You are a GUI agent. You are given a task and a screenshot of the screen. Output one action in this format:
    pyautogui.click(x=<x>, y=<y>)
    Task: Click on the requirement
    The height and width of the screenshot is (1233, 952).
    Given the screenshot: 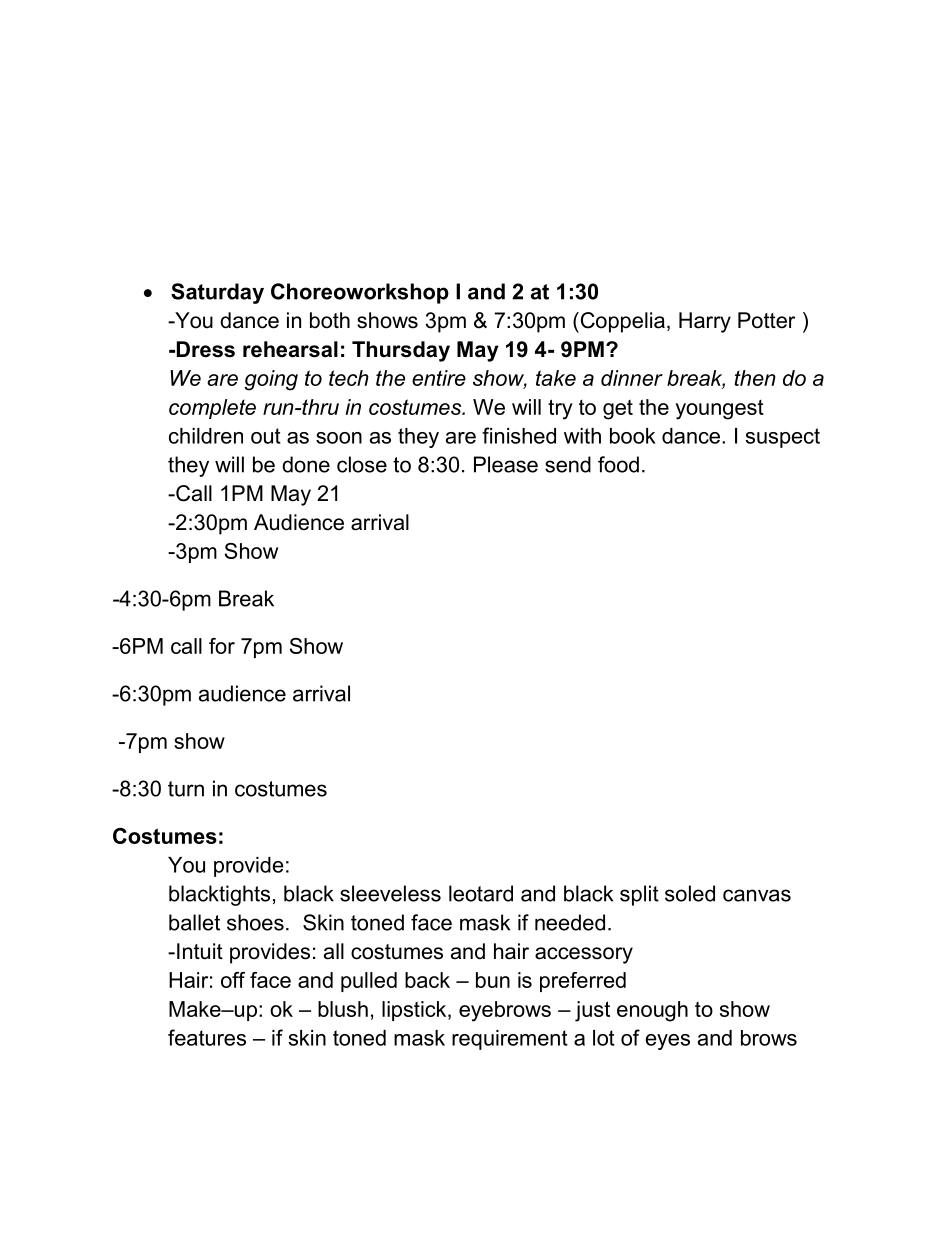 What is the action you would take?
    pyautogui.click(x=510, y=1040)
